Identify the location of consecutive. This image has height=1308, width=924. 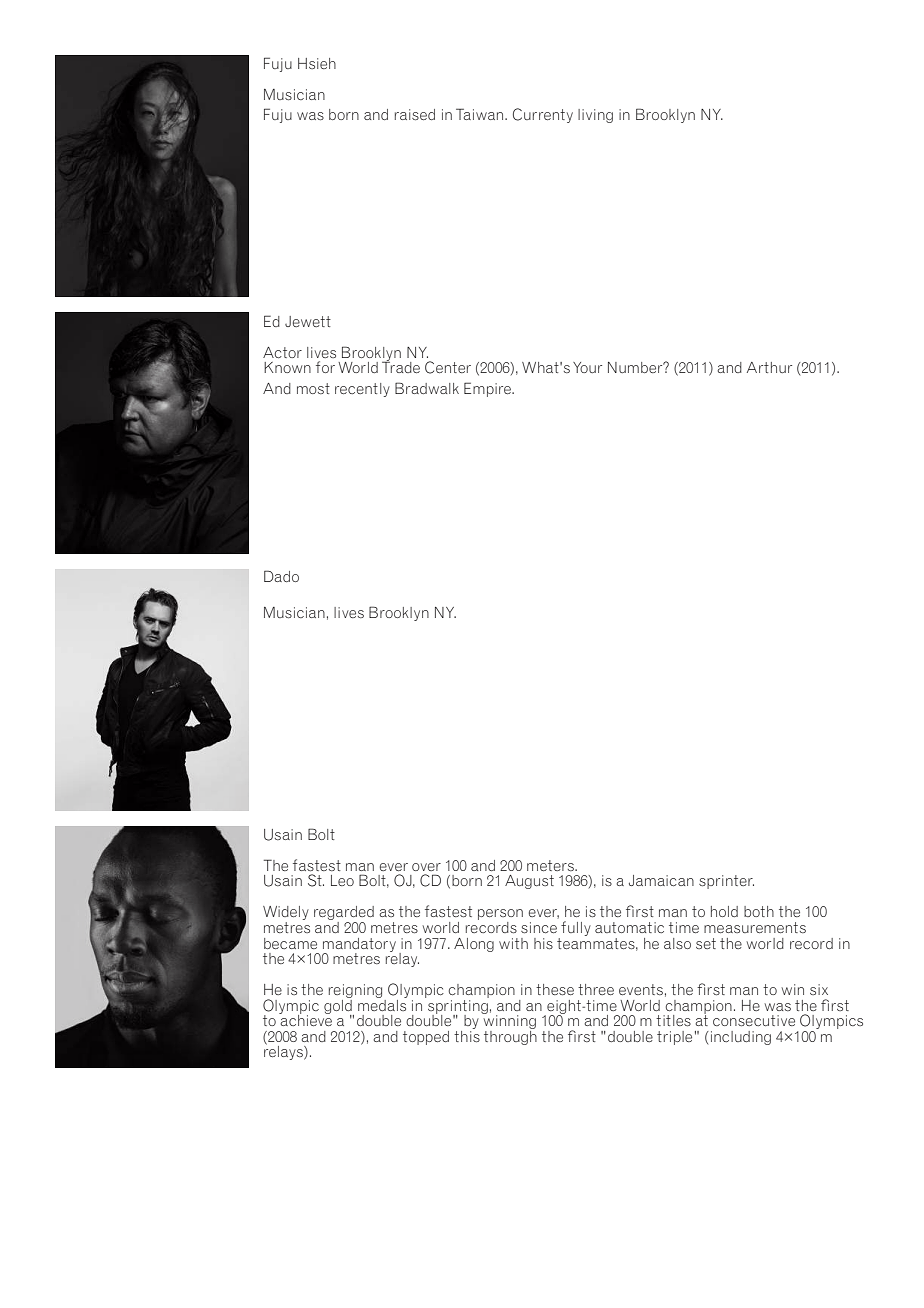
(754, 1020).
